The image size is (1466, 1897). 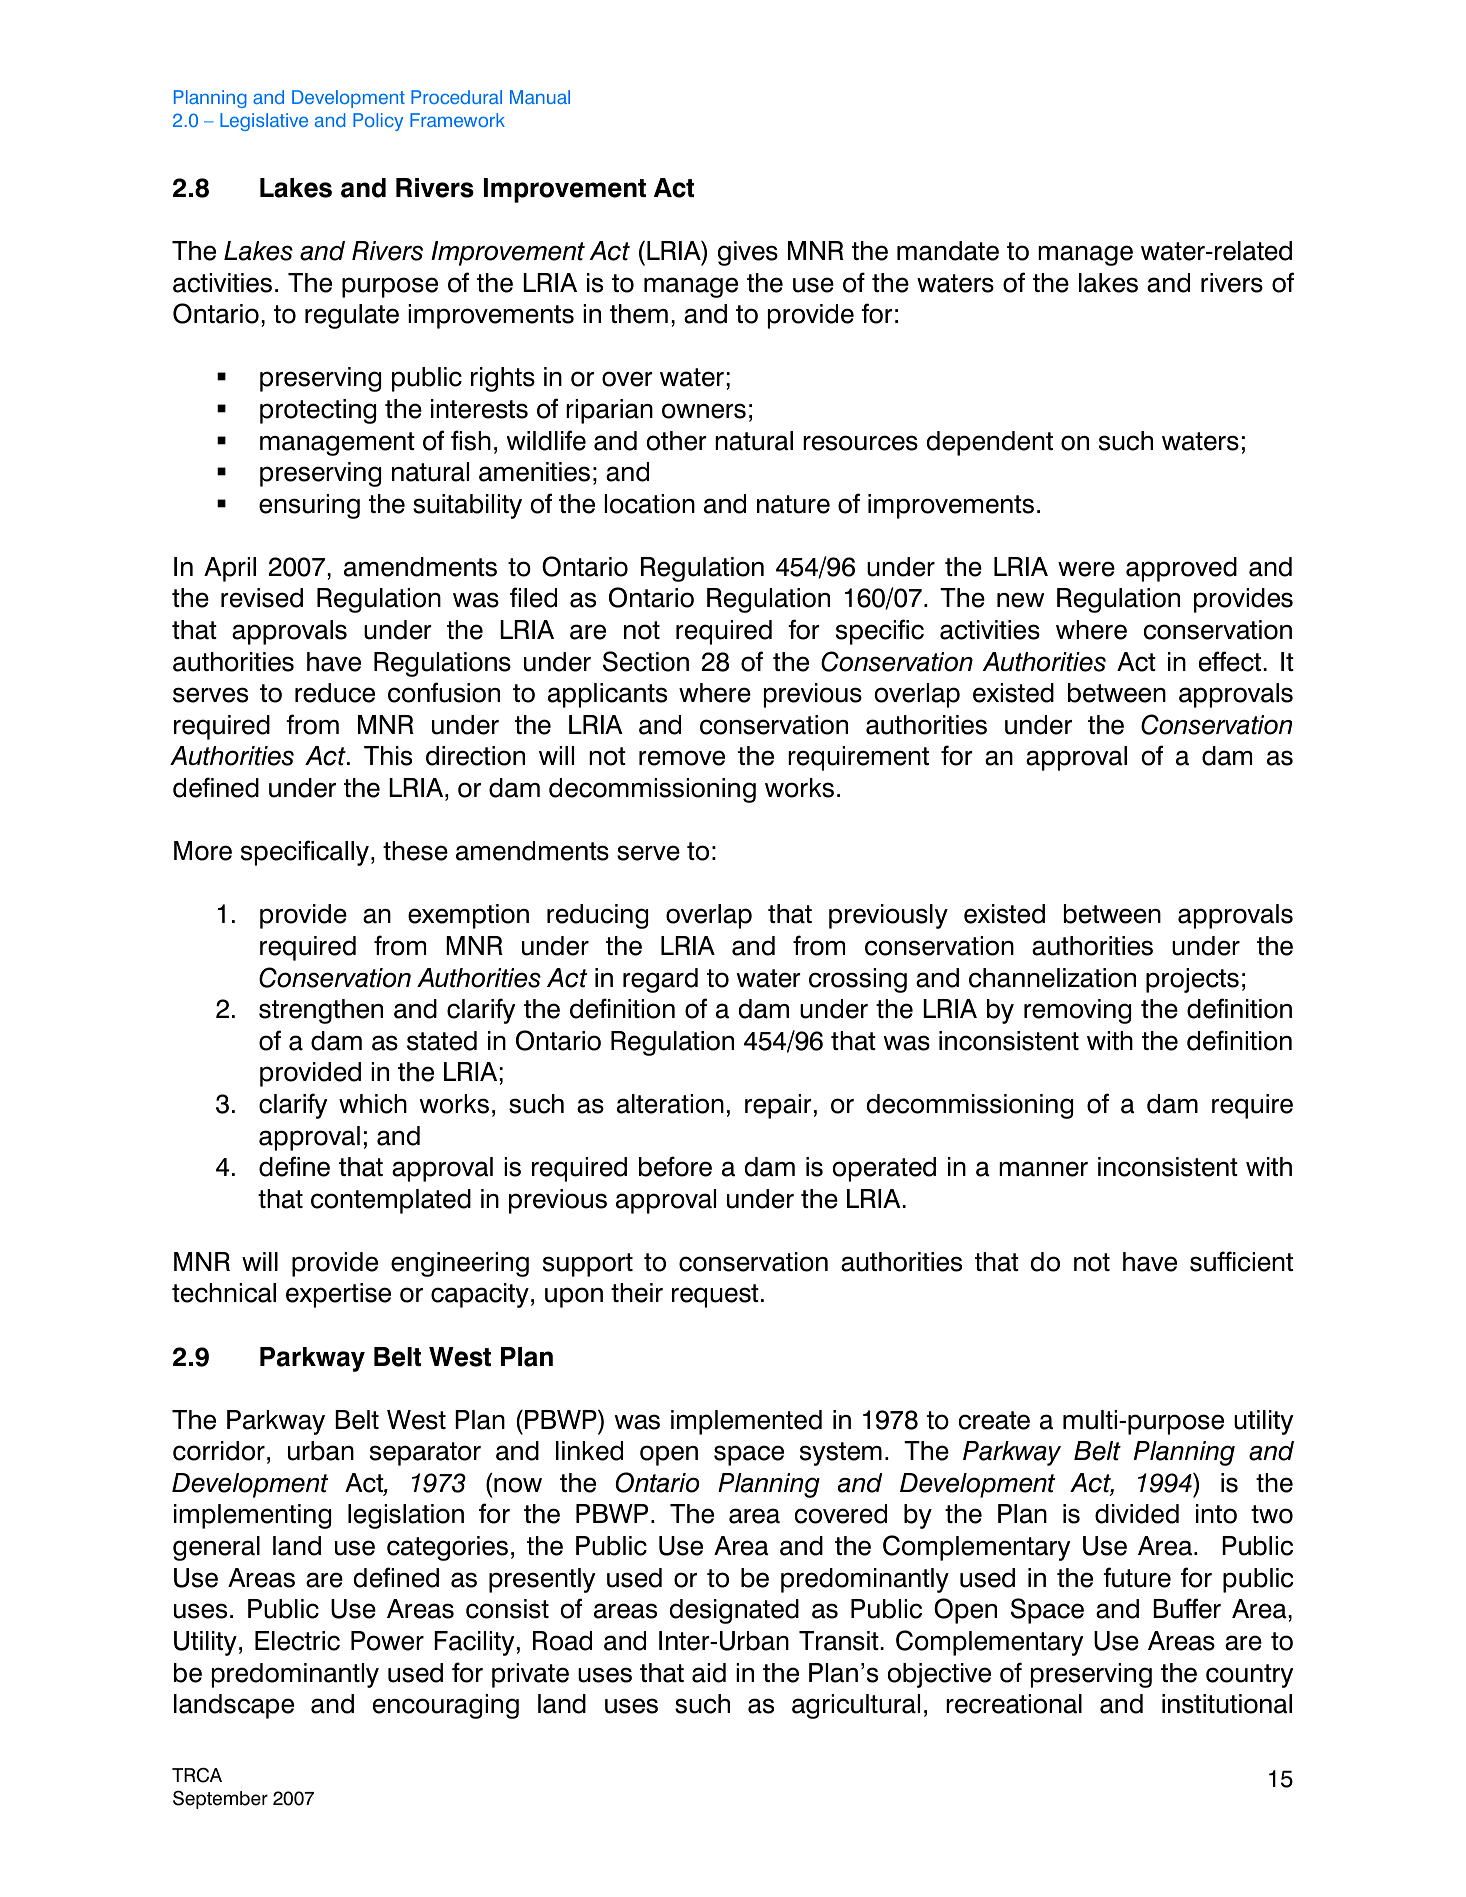 What do you see at coordinates (446, 1706) in the screenshot?
I see `encouraging` at bounding box center [446, 1706].
